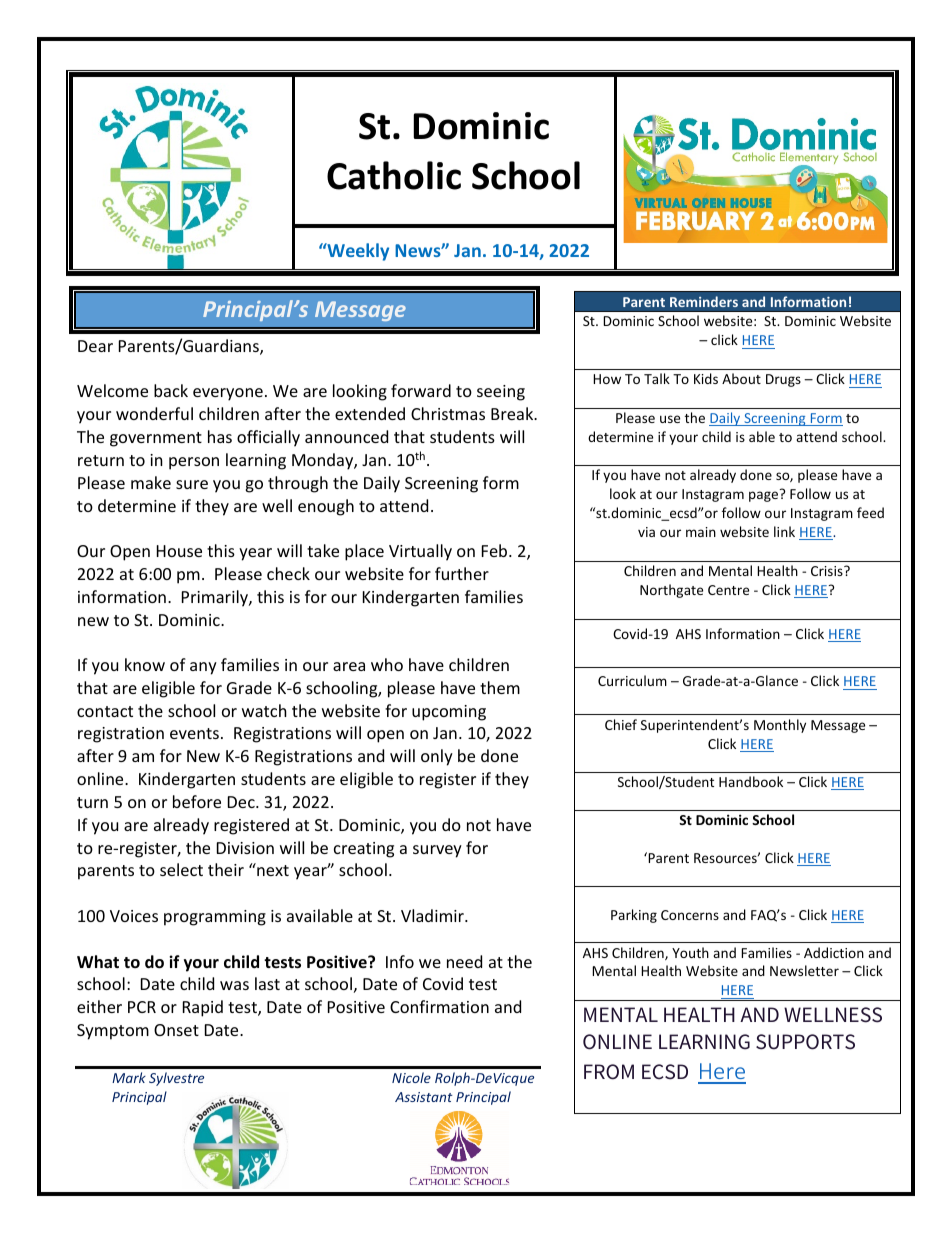 The image size is (952, 1233). What do you see at coordinates (728, 590) in the page?
I see `Centre` at bounding box center [728, 590].
